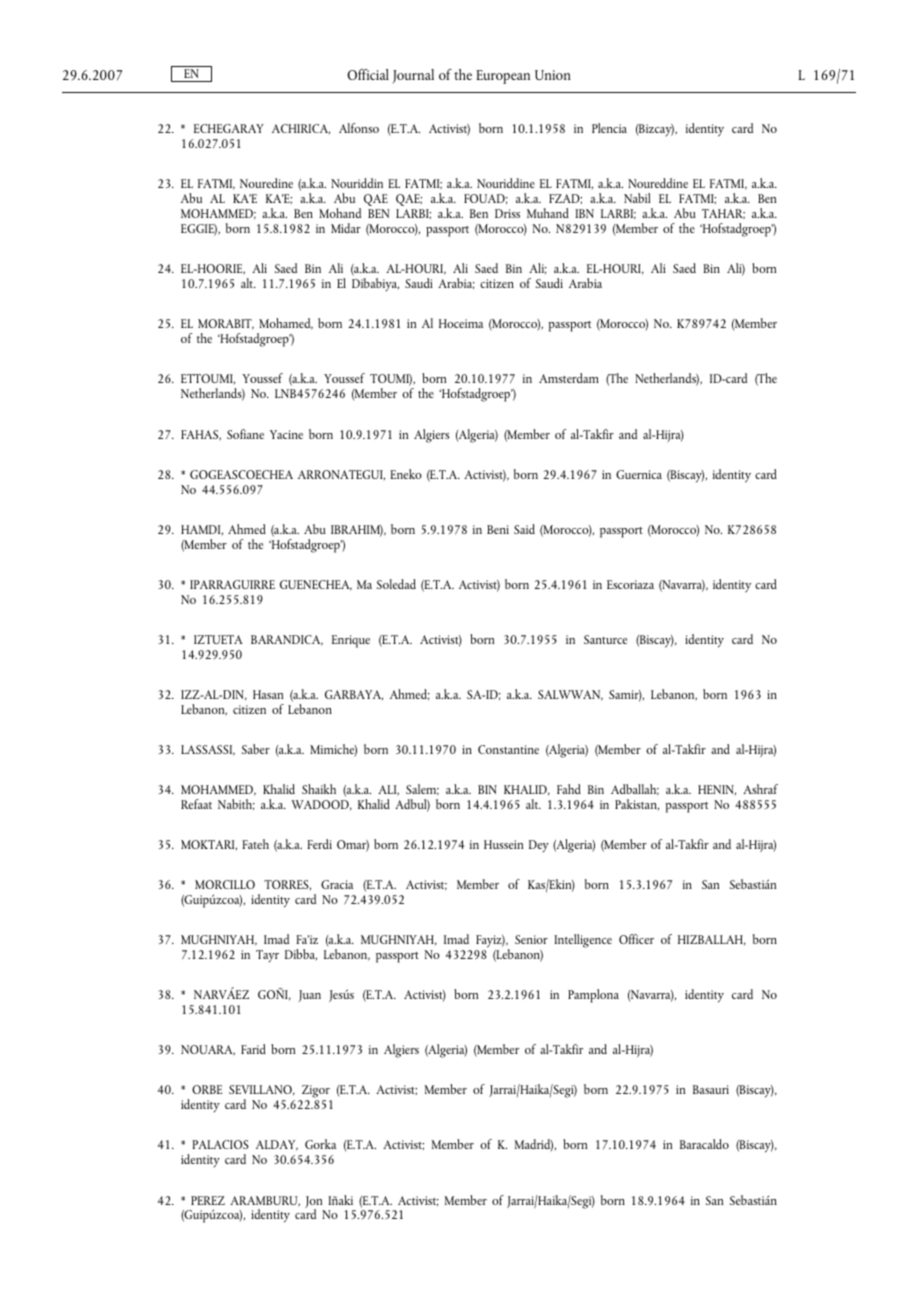  I want to click on PALACIOS, so click(220, 1144).
